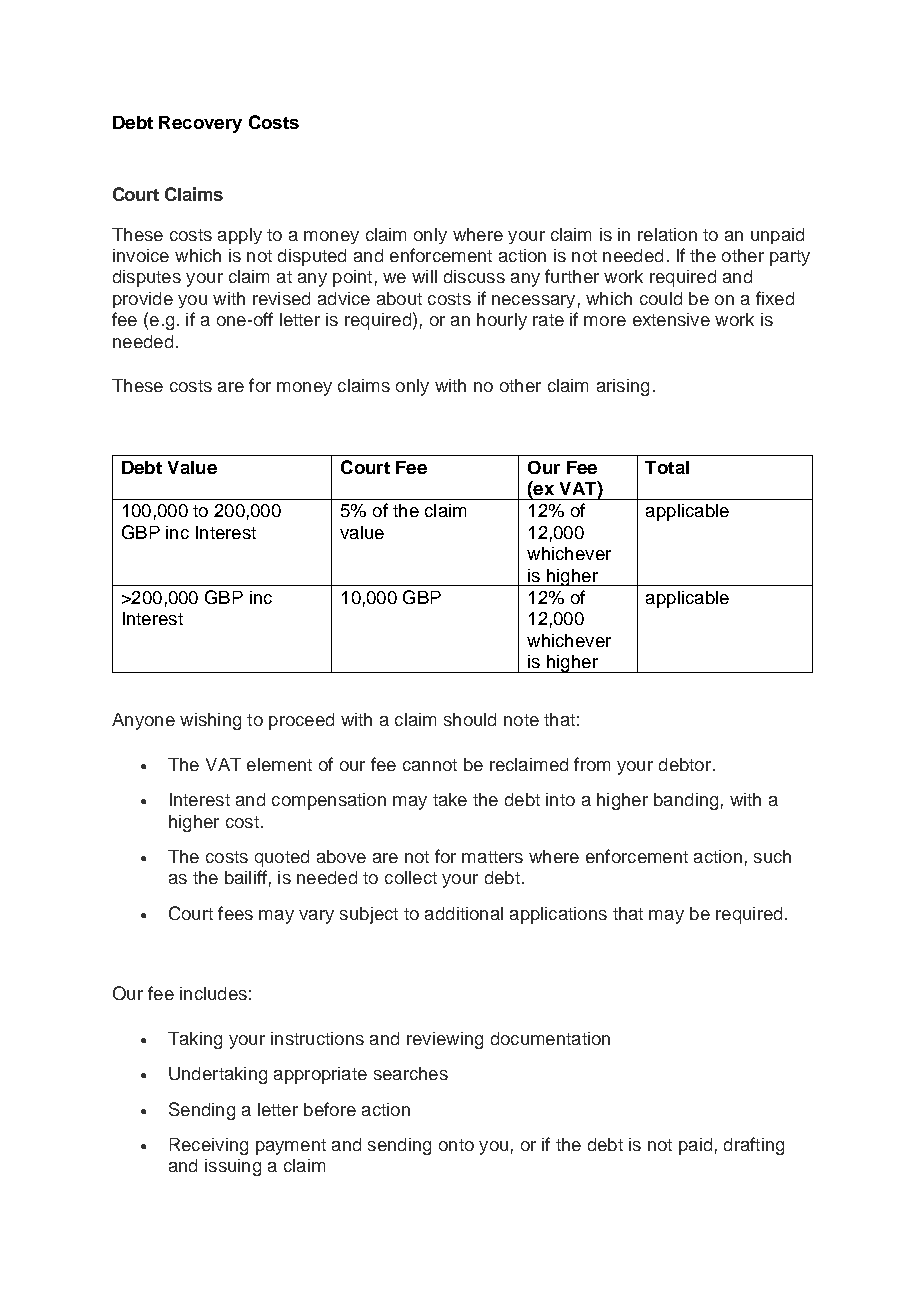 The width and height of the document is (924, 1308). Describe the element at coordinates (450, 799) in the document. I see `take` at that location.
